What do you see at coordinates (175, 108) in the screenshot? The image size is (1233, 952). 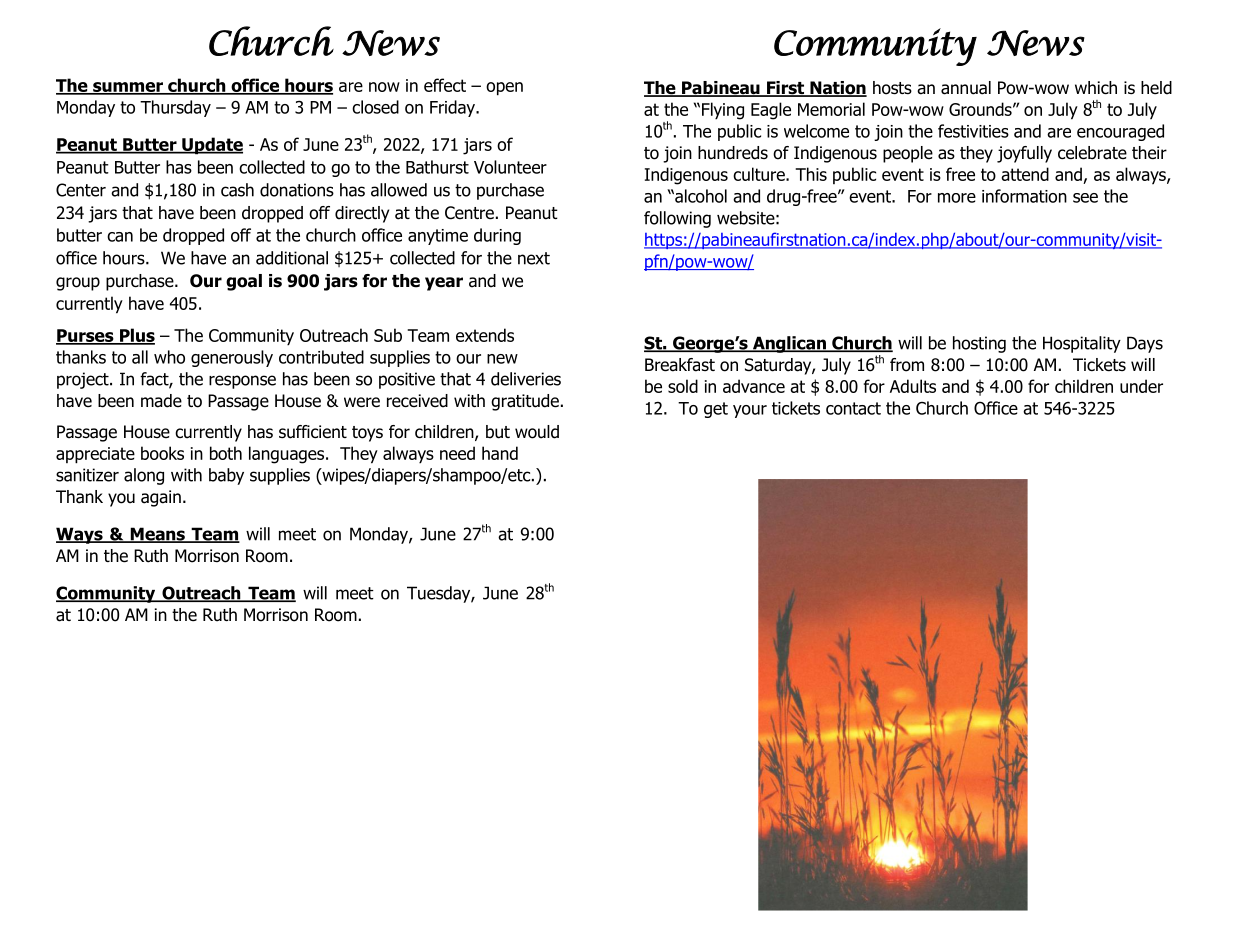 I see `Thursday` at bounding box center [175, 108].
